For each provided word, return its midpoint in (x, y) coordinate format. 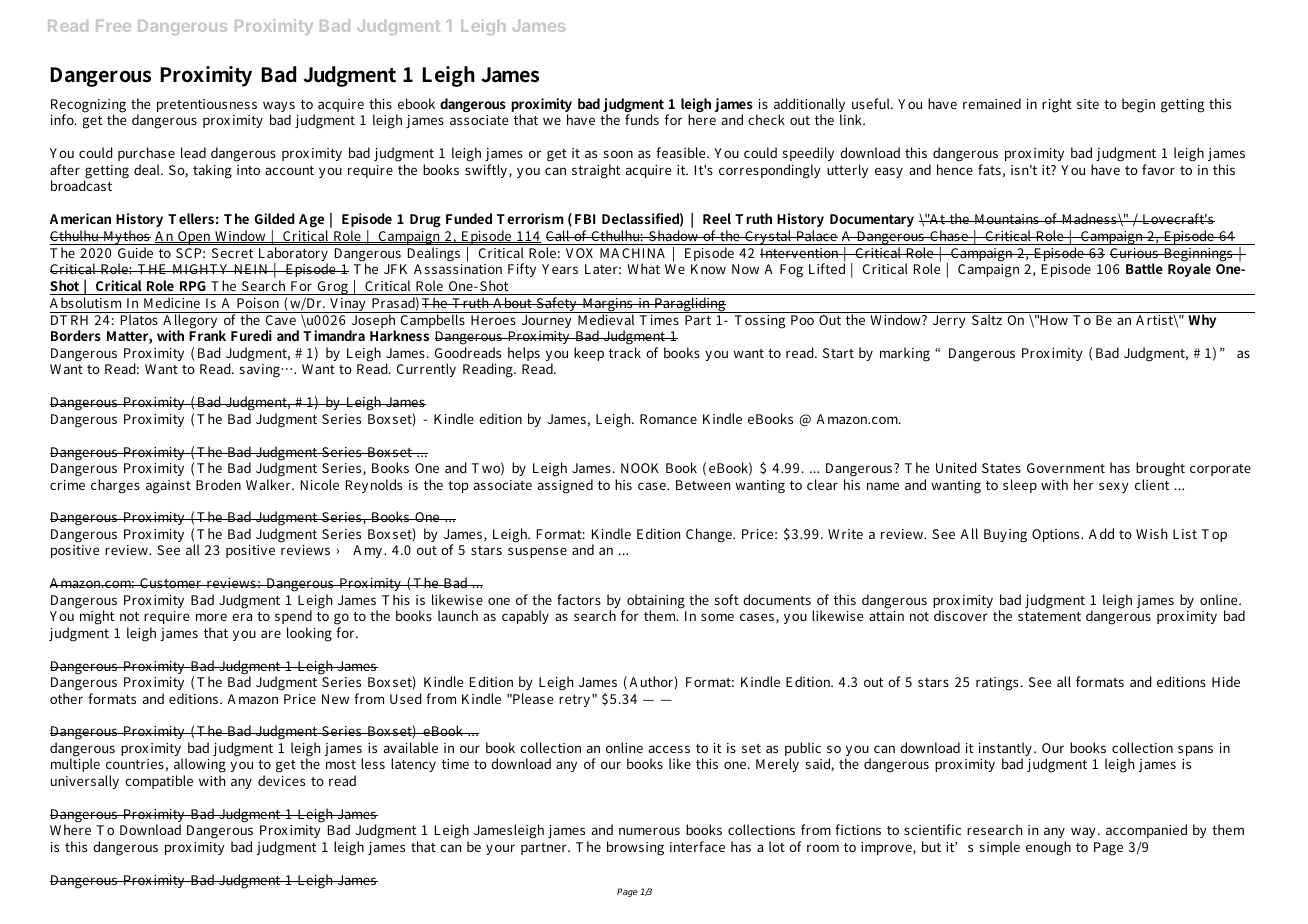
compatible (159, 782)
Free (113, 26)
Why (1202, 320)
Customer (171, 583)
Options (1057, 535)
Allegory (190, 321)
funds (642, 119)
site (1088, 104)
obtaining (656, 602)
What (643, 268)
